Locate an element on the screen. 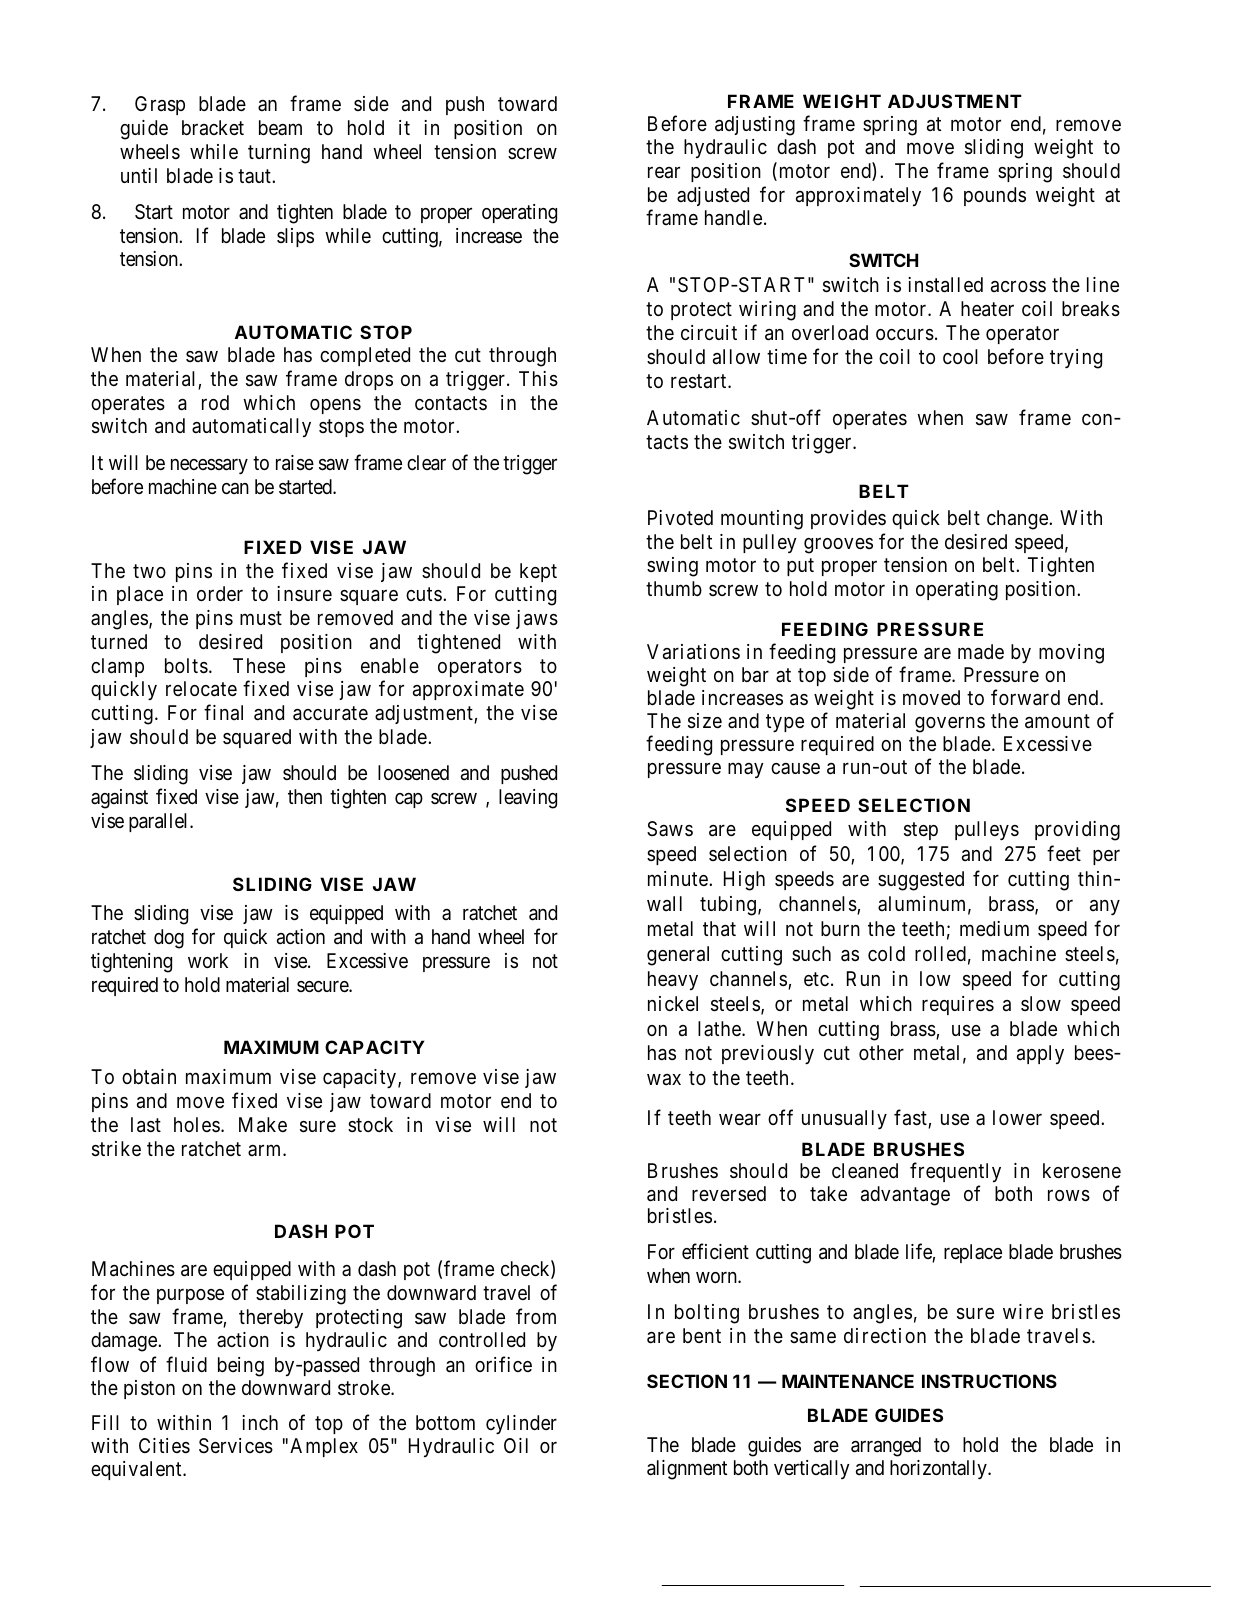  Services is located at coordinates (236, 1446).
